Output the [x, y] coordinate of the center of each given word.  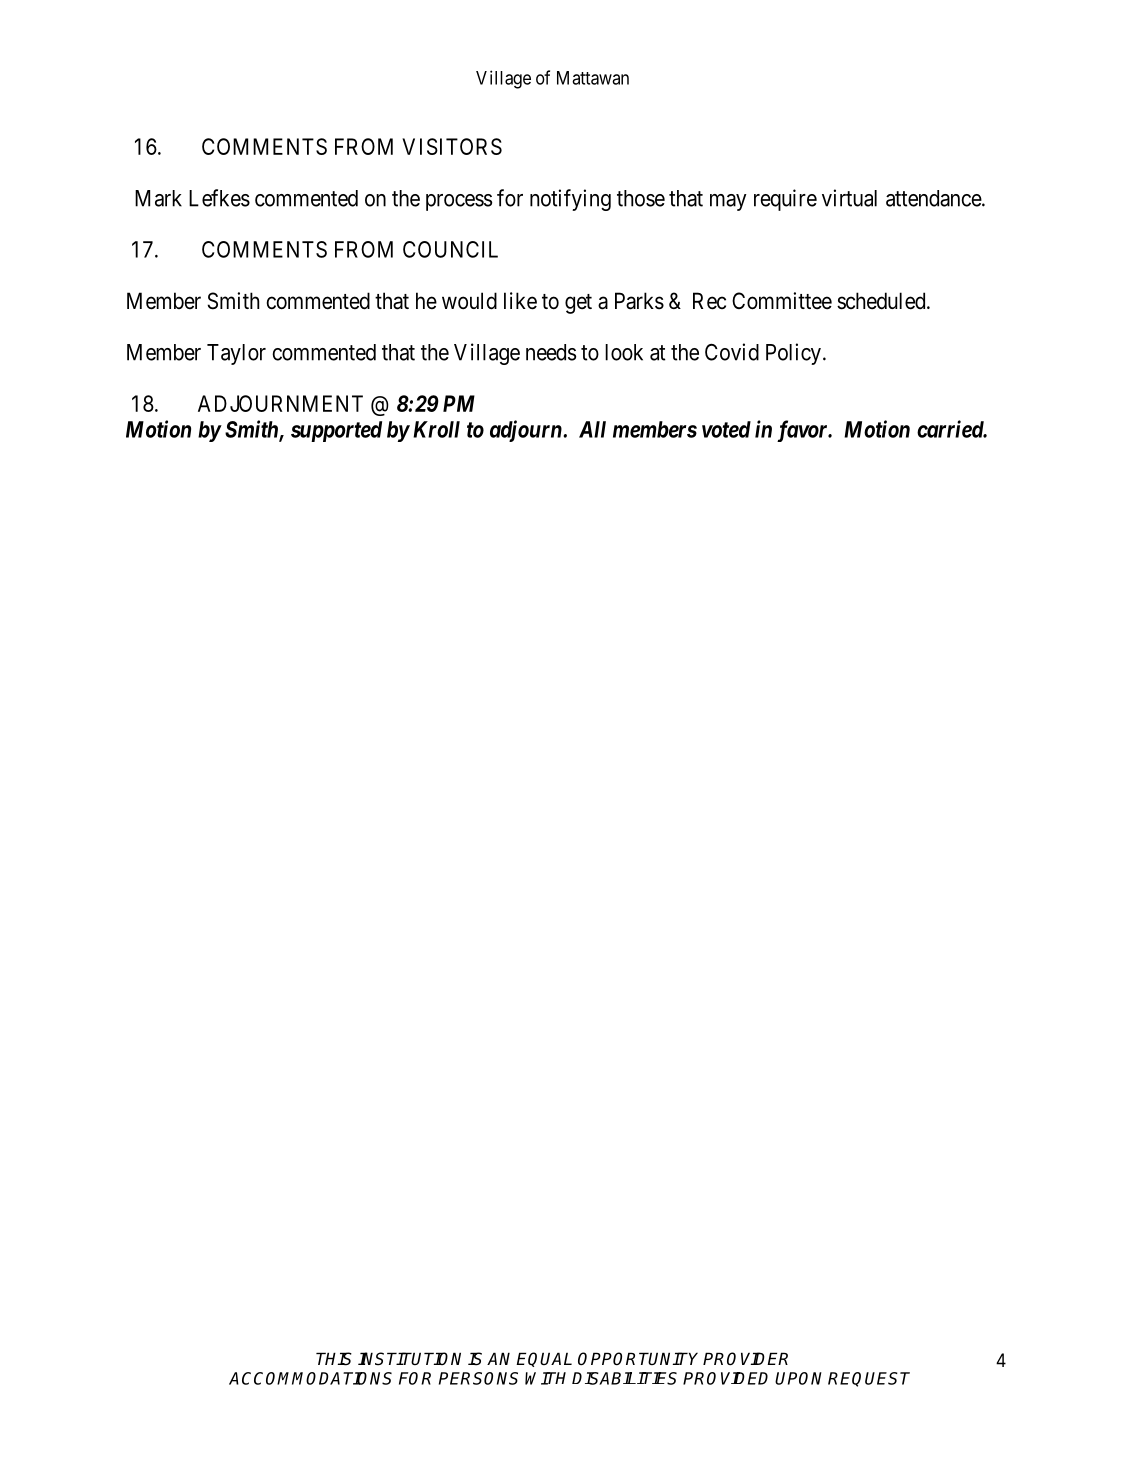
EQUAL [544, 1359]
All [592, 429]
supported [336, 431]
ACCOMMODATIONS [310, 1378]
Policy [793, 354]
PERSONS [478, 1378]
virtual [849, 198]
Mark [158, 198]
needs [551, 352]
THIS [334, 1359]
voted [726, 429]
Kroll [436, 429]
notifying [570, 200]
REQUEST [869, 1379]
